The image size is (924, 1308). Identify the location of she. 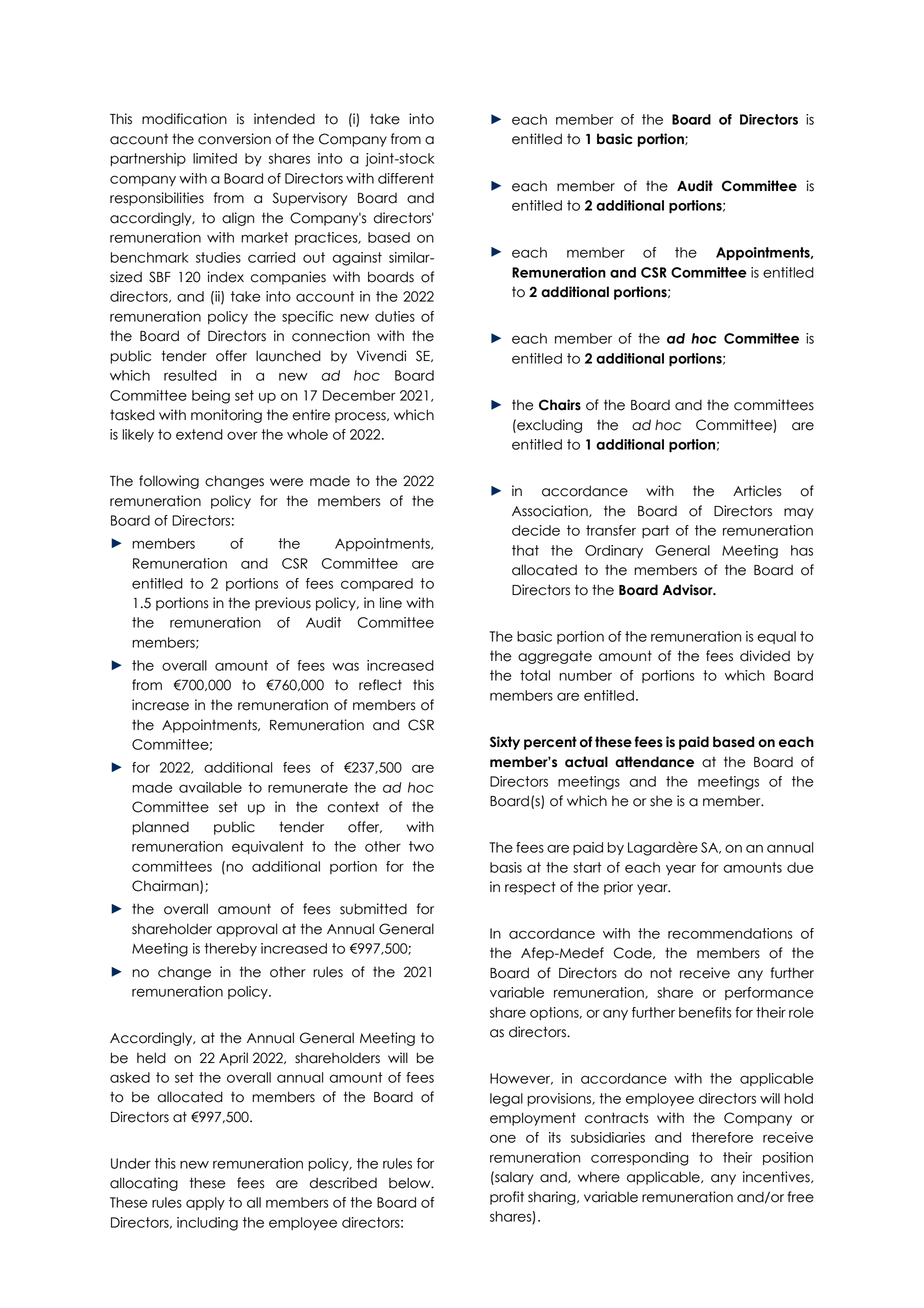
(661, 801).
